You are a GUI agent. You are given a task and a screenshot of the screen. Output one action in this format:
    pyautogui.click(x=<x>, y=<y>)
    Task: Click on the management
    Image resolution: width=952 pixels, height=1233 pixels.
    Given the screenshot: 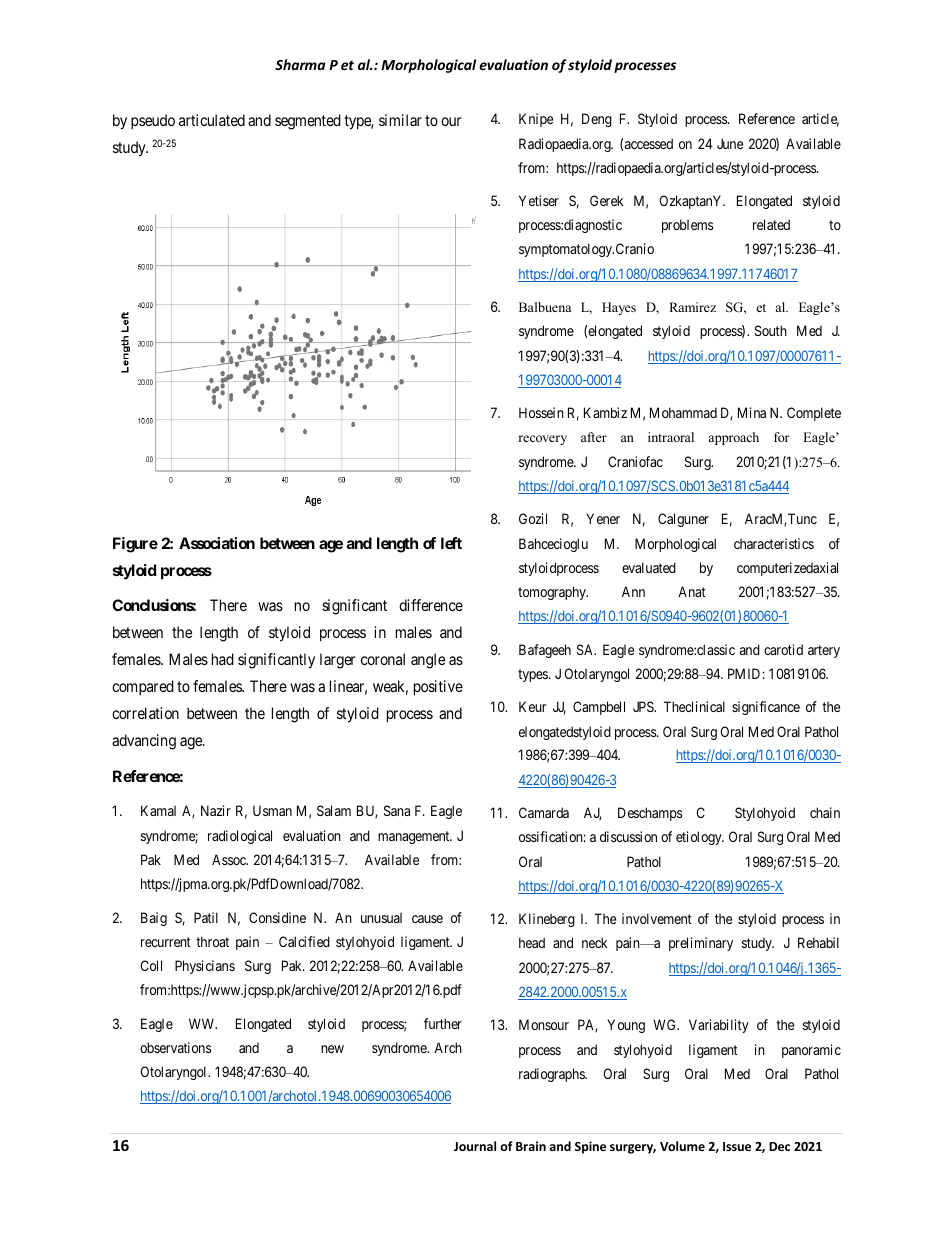 What is the action you would take?
    pyautogui.click(x=415, y=837)
